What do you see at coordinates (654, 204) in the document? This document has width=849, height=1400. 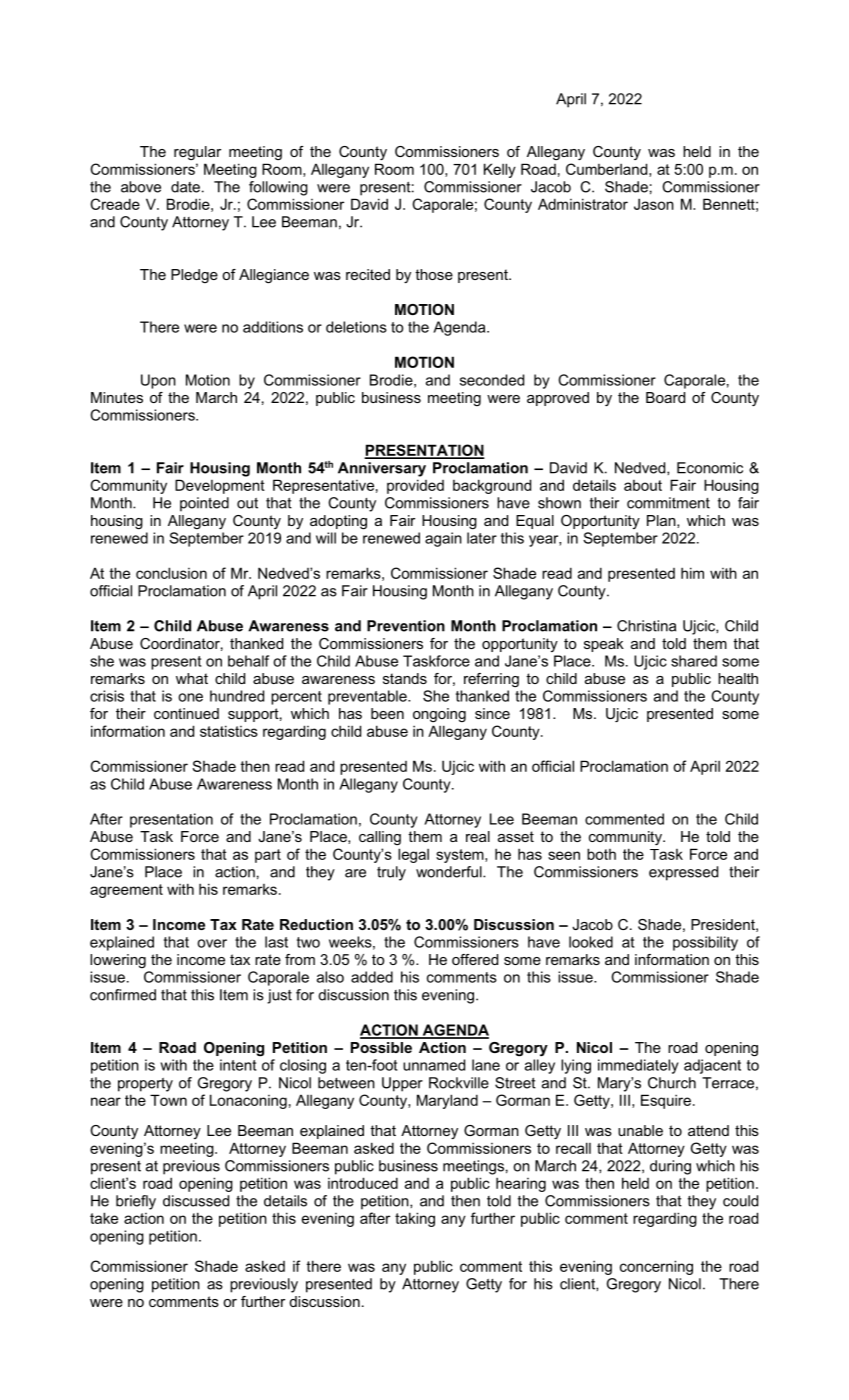 I see `Jason` at bounding box center [654, 204].
